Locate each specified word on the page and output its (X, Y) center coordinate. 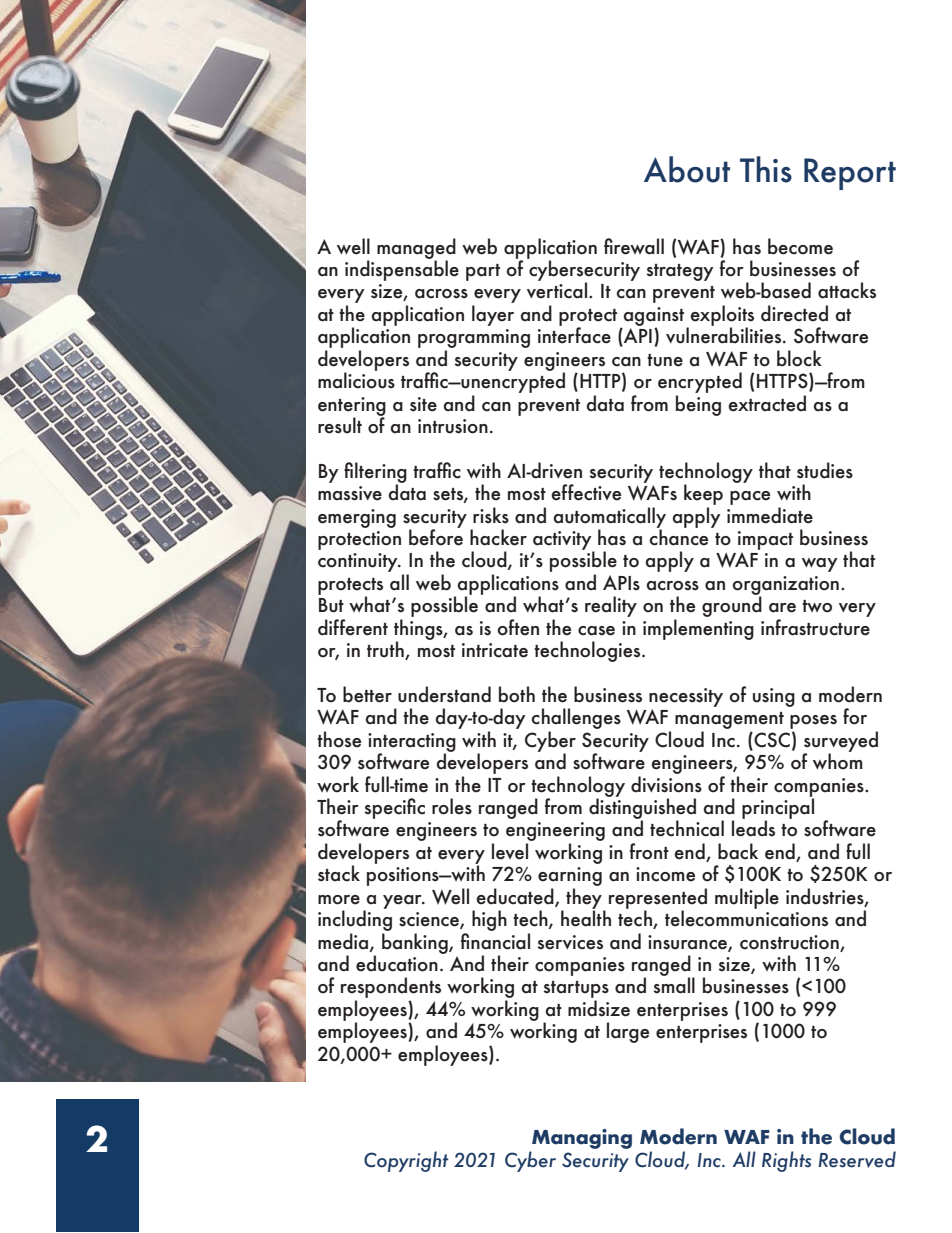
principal (778, 808)
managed (416, 249)
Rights (786, 1161)
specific (395, 808)
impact (765, 540)
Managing (581, 1140)
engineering (555, 833)
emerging (357, 518)
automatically (609, 518)
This (766, 169)
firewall (634, 246)
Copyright (406, 1161)
